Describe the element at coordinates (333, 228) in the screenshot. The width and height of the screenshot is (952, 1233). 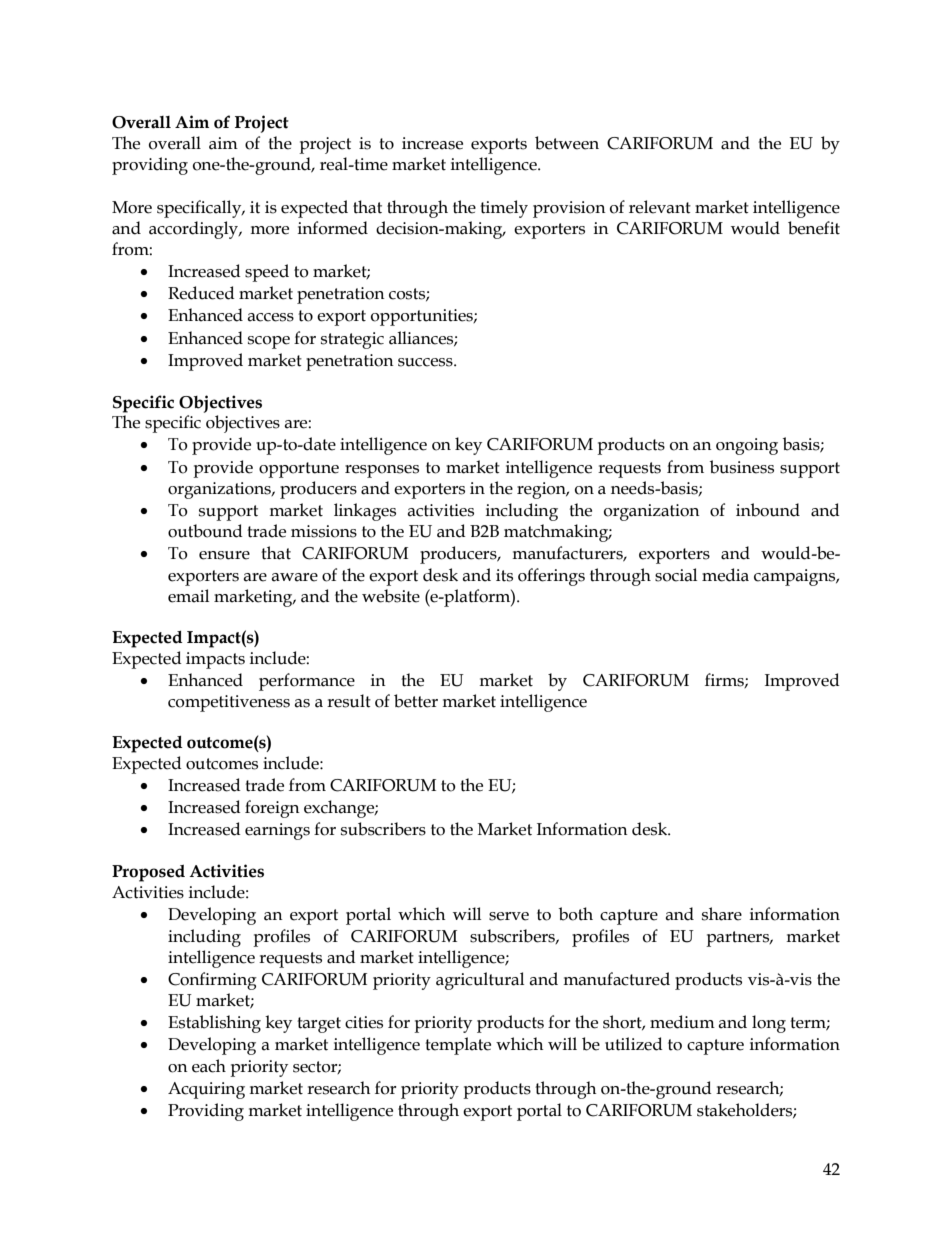
I see `informed` at that location.
